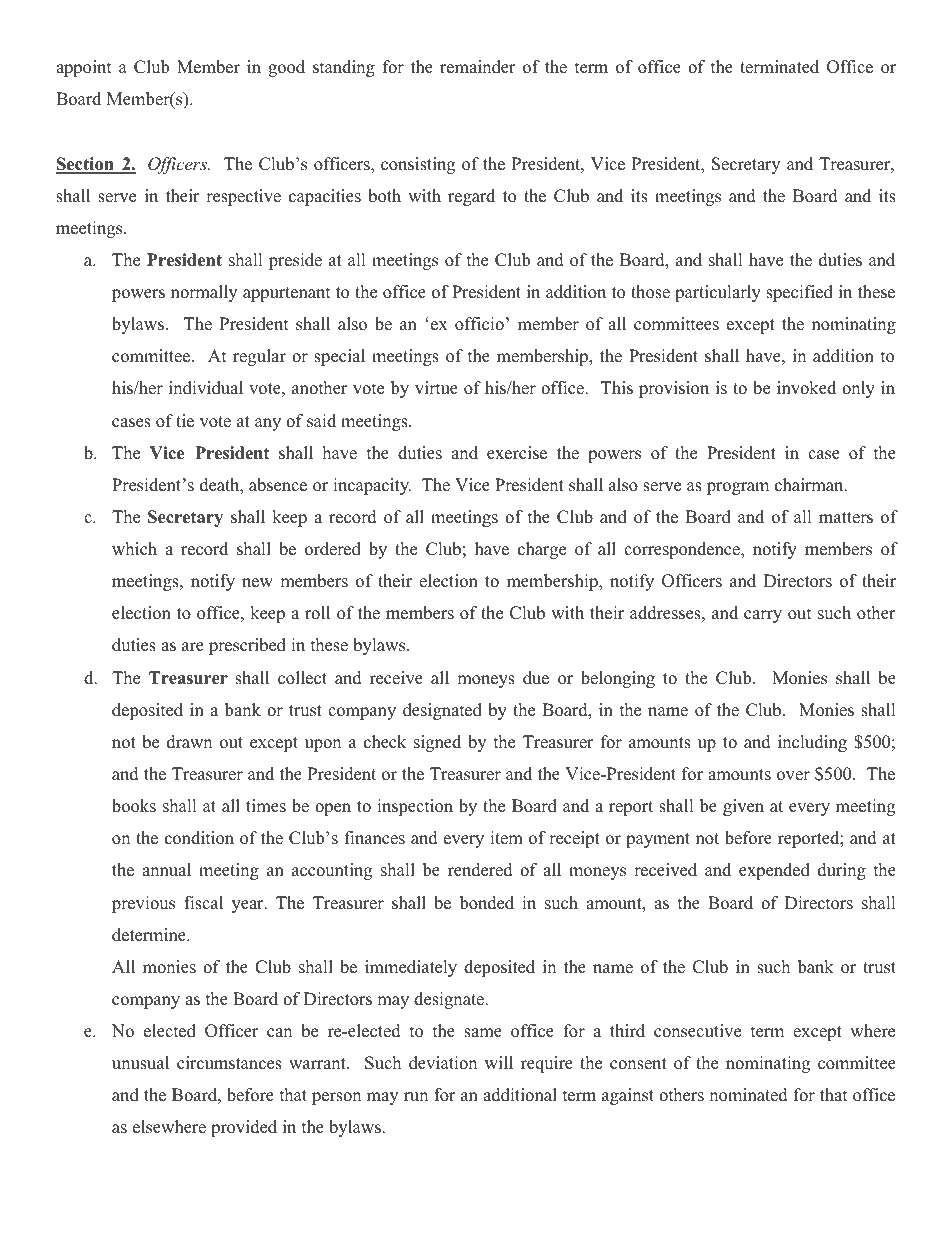  Describe the element at coordinates (517, 453) in the document. I see `exercise` at that location.
